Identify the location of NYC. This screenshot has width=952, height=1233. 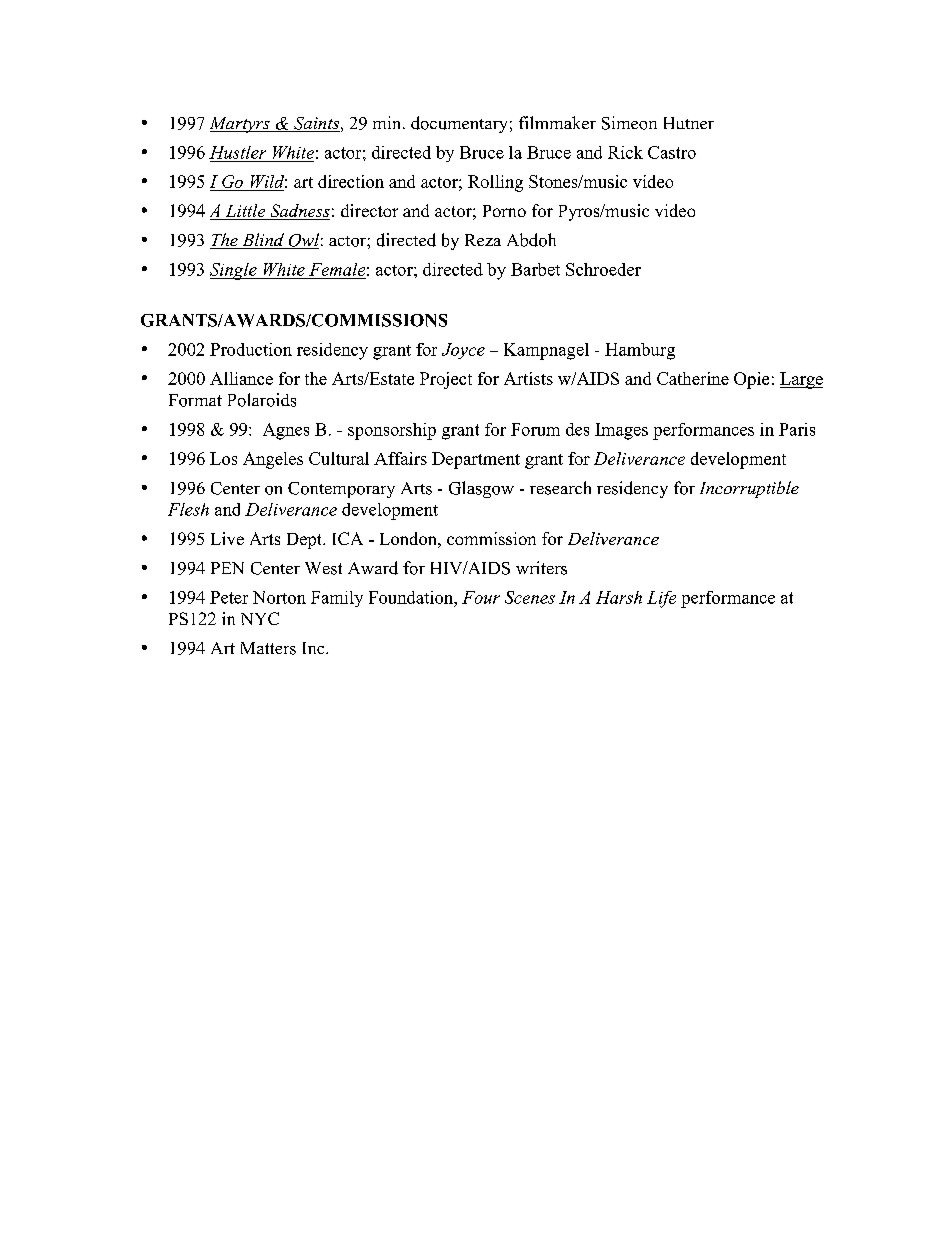
(260, 618).
